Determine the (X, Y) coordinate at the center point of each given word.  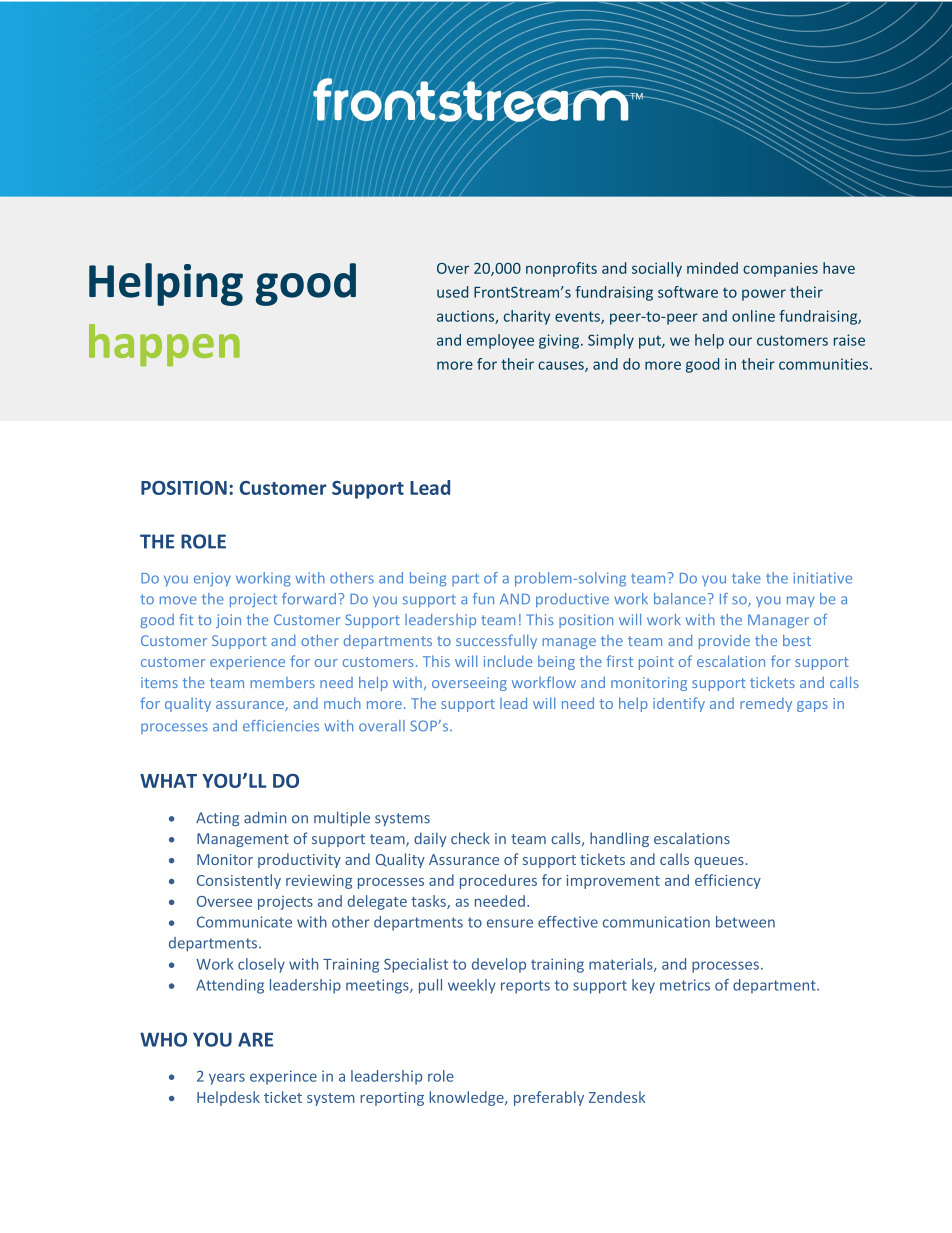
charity (527, 317)
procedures (498, 881)
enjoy (212, 579)
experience (247, 663)
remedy (766, 704)
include (508, 661)
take (746, 578)
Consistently (239, 881)
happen (164, 345)
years (227, 1079)
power (764, 295)
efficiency (728, 881)
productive (572, 600)
